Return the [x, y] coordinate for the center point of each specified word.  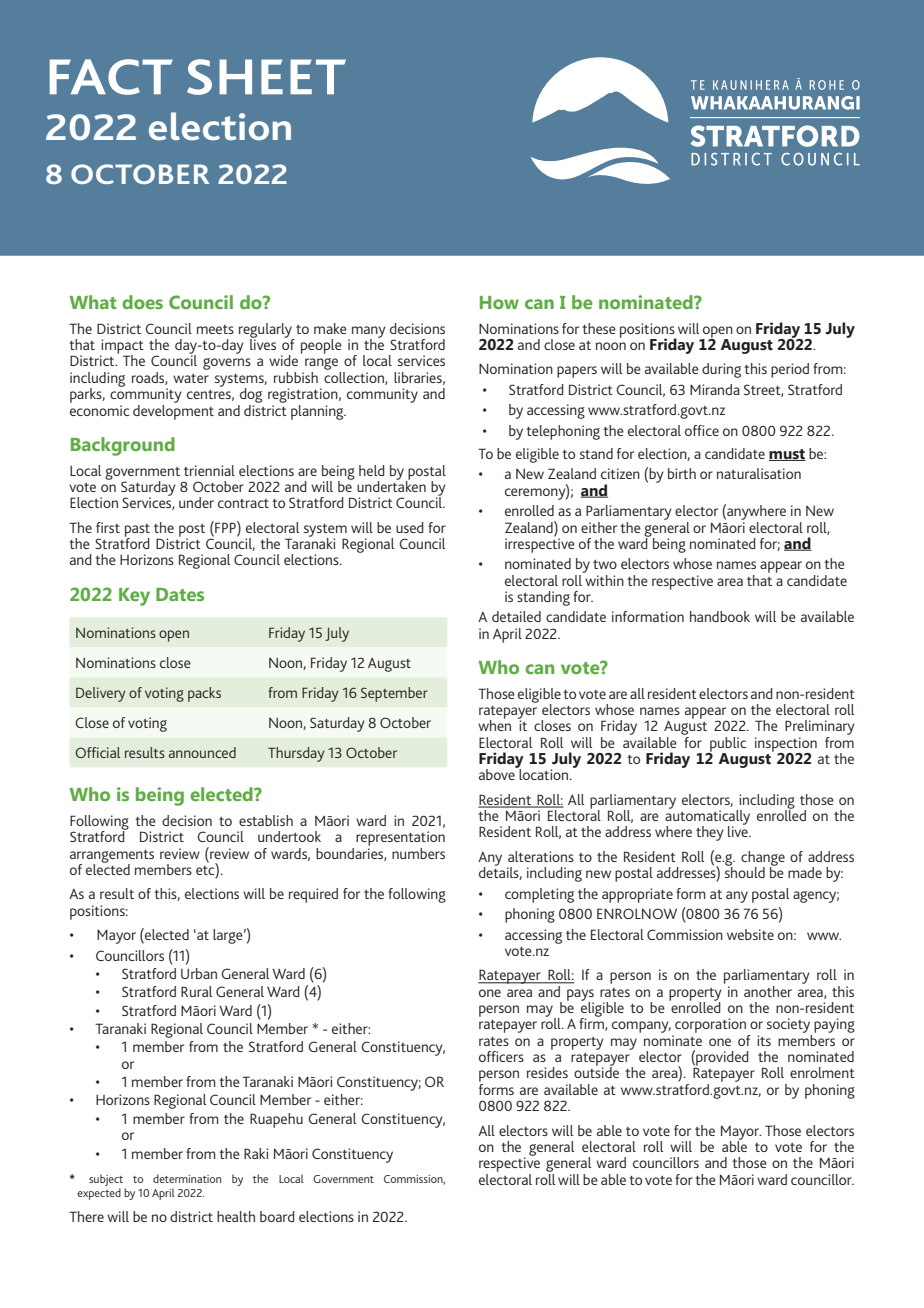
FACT [111, 77]
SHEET [266, 77]
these [599, 328]
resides [547, 1072]
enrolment [822, 1072]
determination [187, 1178]
